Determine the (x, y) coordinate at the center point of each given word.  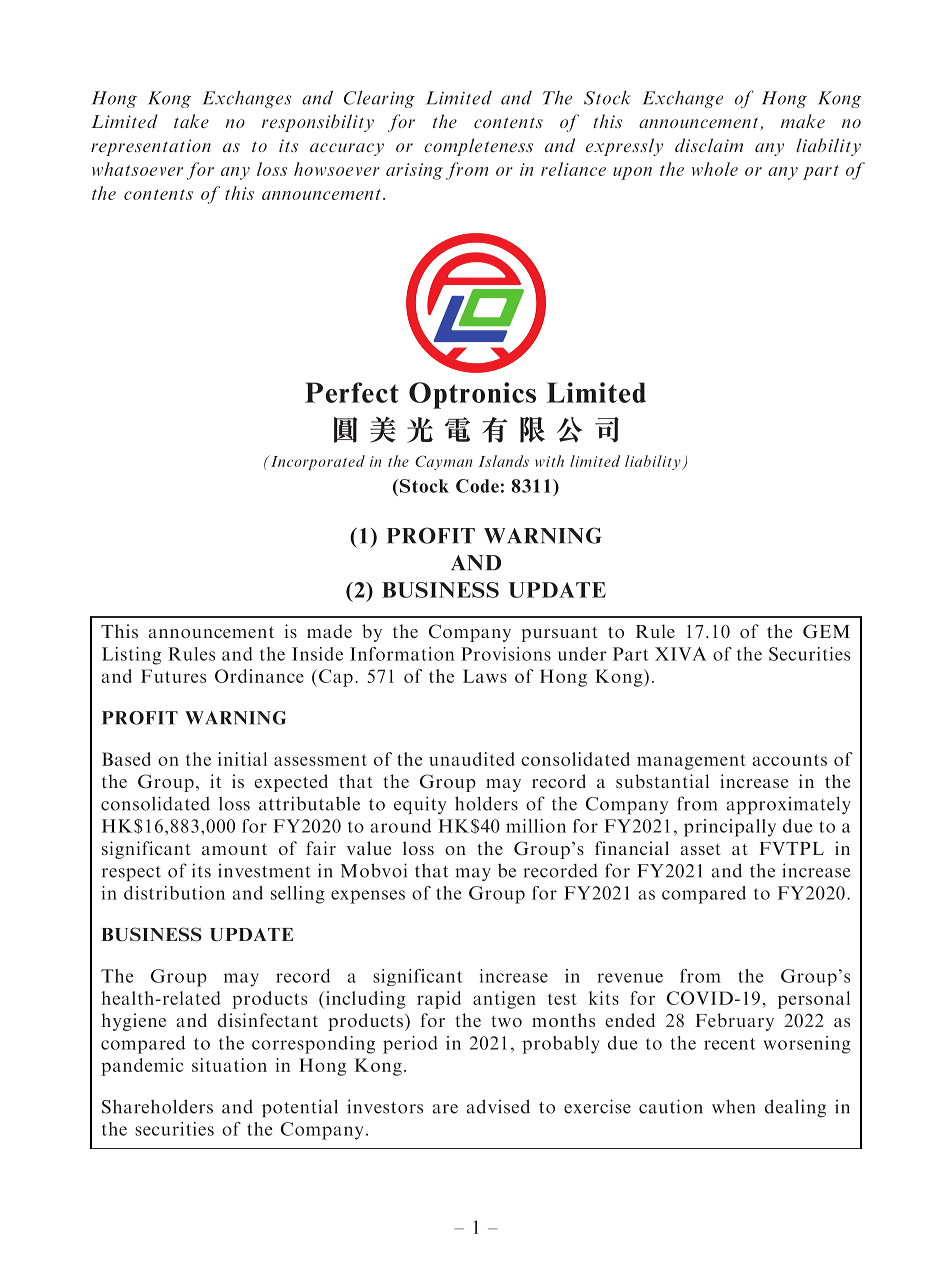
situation (229, 1065)
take (191, 121)
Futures (173, 676)
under (582, 654)
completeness (478, 147)
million (536, 826)
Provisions (506, 654)
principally (730, 828)
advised (498, 1106)
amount (234, 849)
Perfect (352, 392)
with (549, 461)
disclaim (709, 145)
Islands (504, 461)
